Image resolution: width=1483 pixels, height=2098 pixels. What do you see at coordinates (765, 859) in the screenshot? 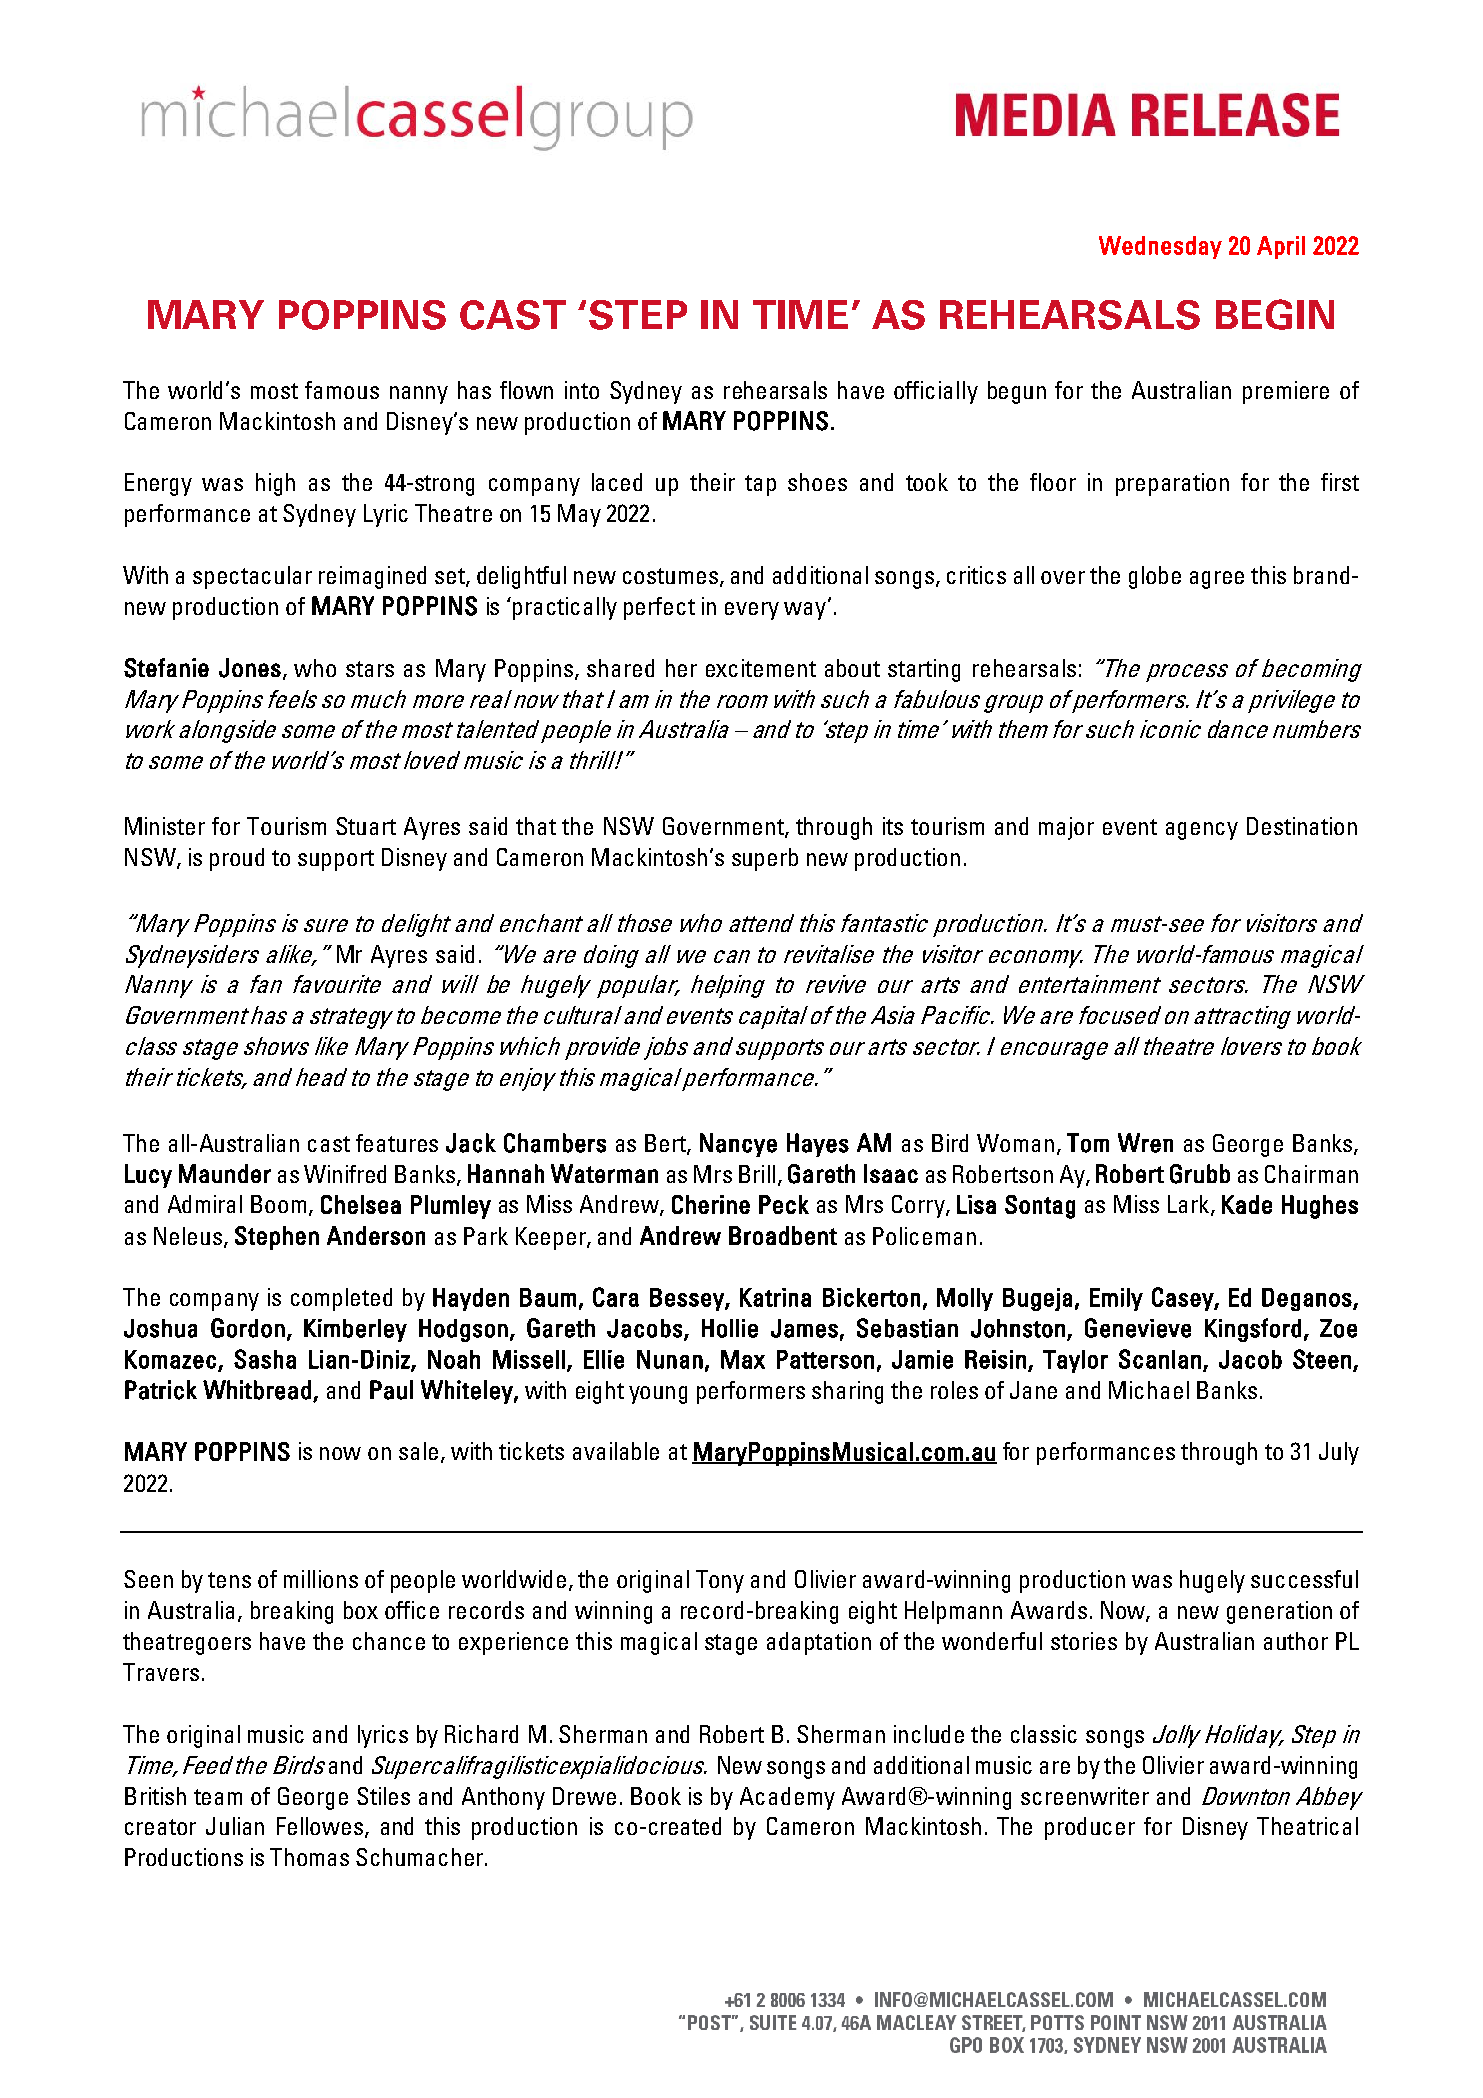
I see `superb` at bounding box center [765, 859].
